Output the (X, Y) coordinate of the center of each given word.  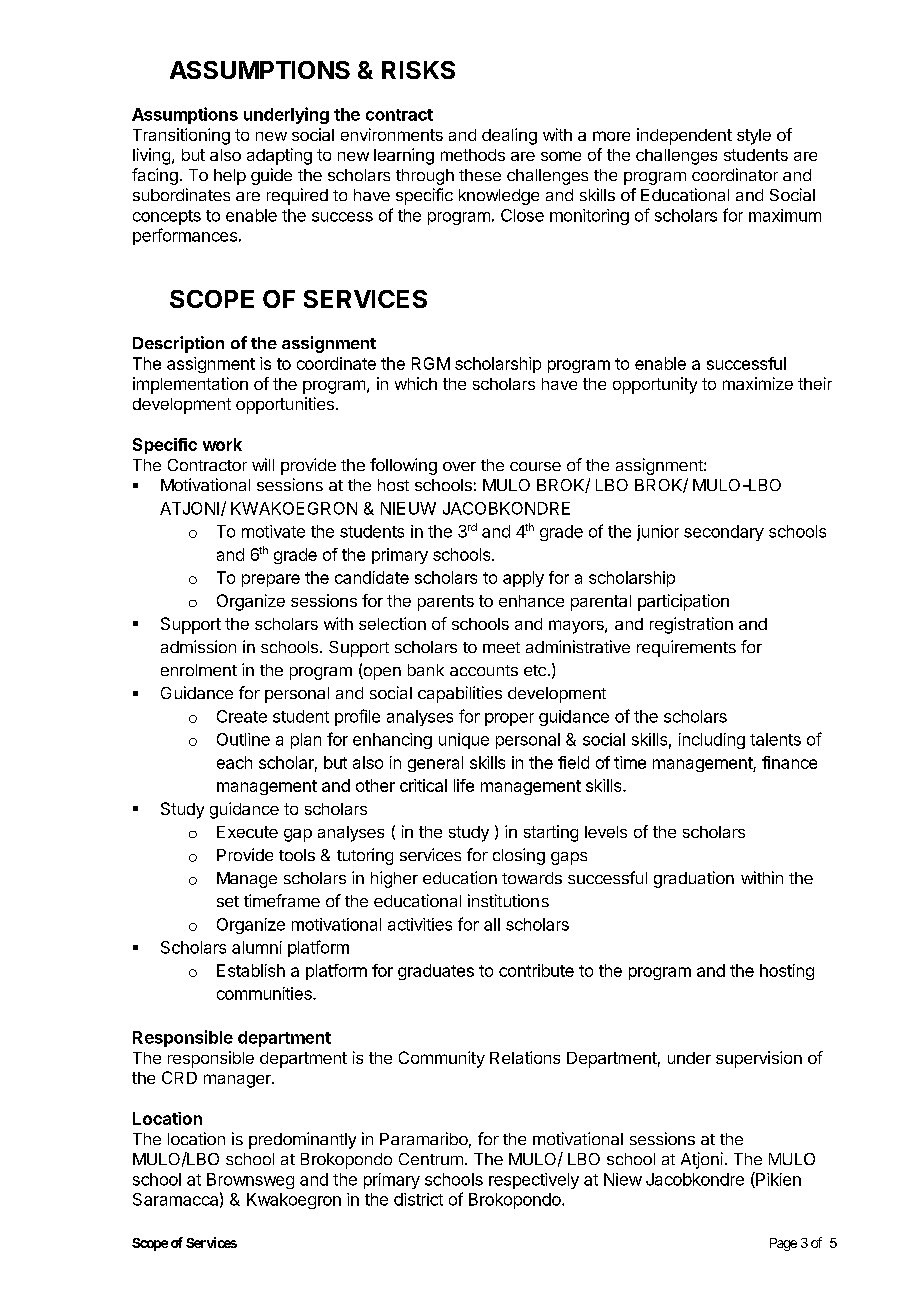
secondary (724, 533)
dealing (509, 136)
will (263, 464)
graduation (694, 879)
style (754, 137)
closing (519, 856)
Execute (247, 832)
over (459, 466)
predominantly (302, 1140)
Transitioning (181, 136)
